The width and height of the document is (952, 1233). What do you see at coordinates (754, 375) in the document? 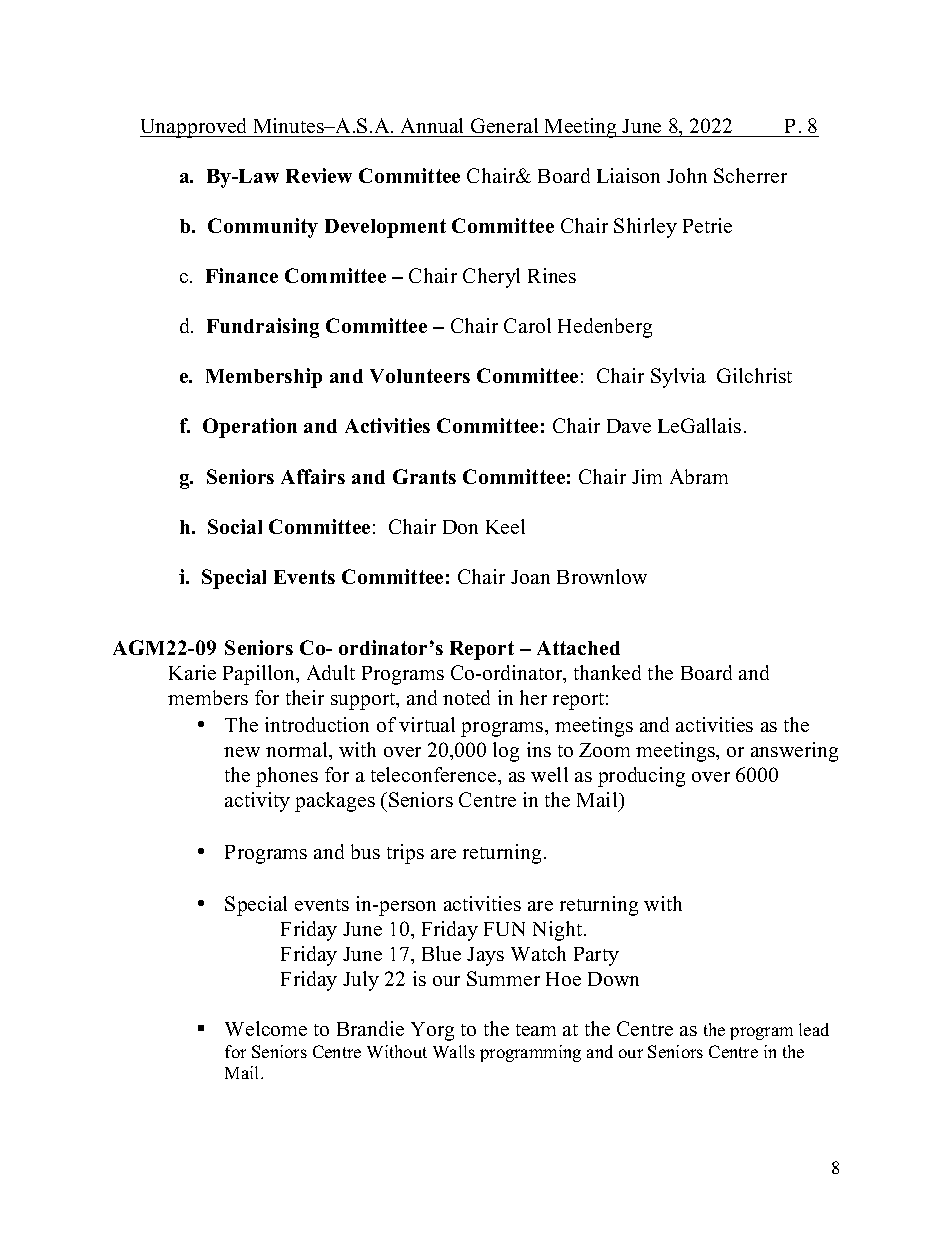
I see `Gilchrist` at bounding box center [754, 375].
